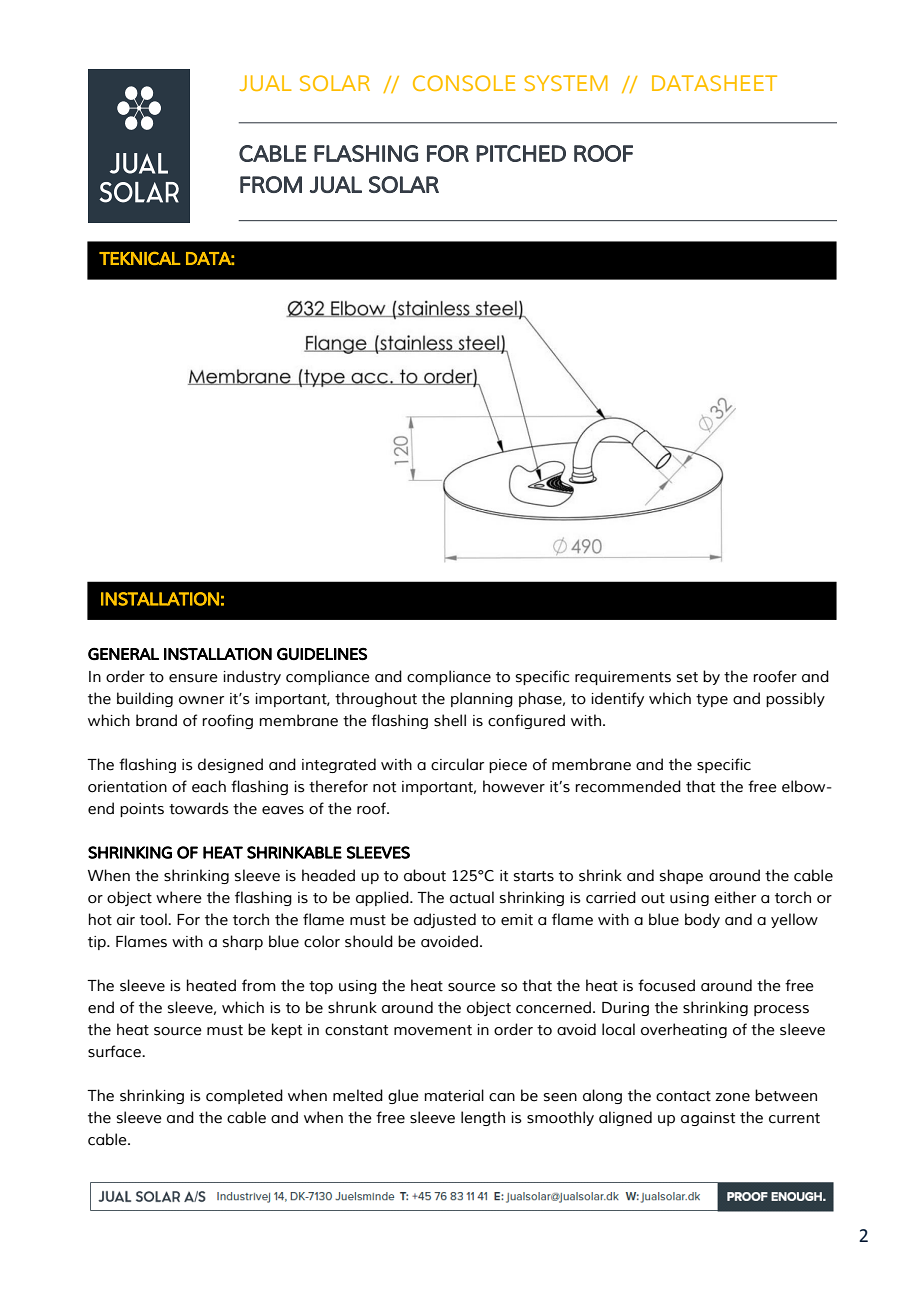 The width and height of the screenshot is (924, 1308). I want to click on completed, so click(244, 1096).
